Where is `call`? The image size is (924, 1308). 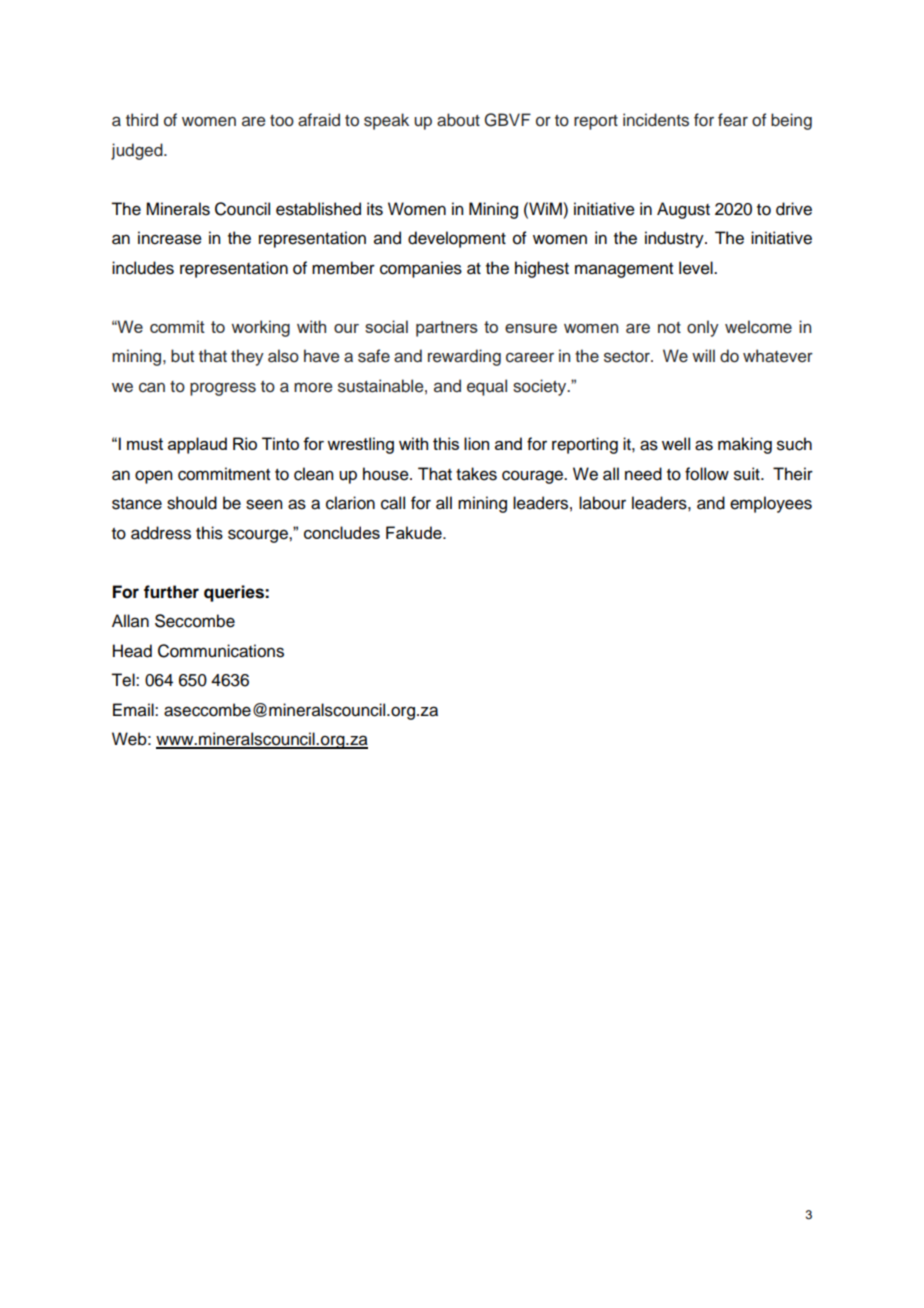 call is located at coordinates (393, 503).
